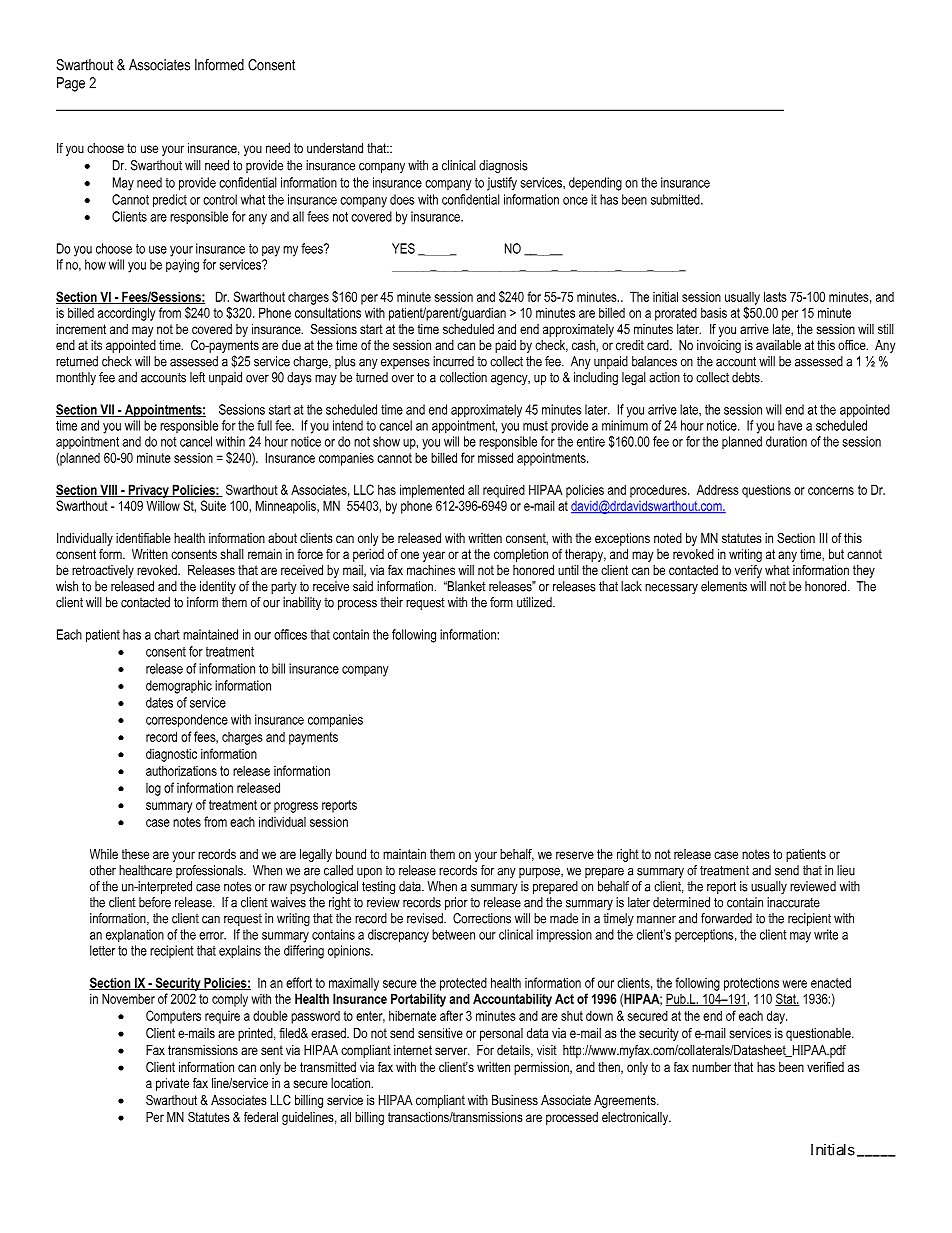  I want to click on Privacy, so click(148, 491).
